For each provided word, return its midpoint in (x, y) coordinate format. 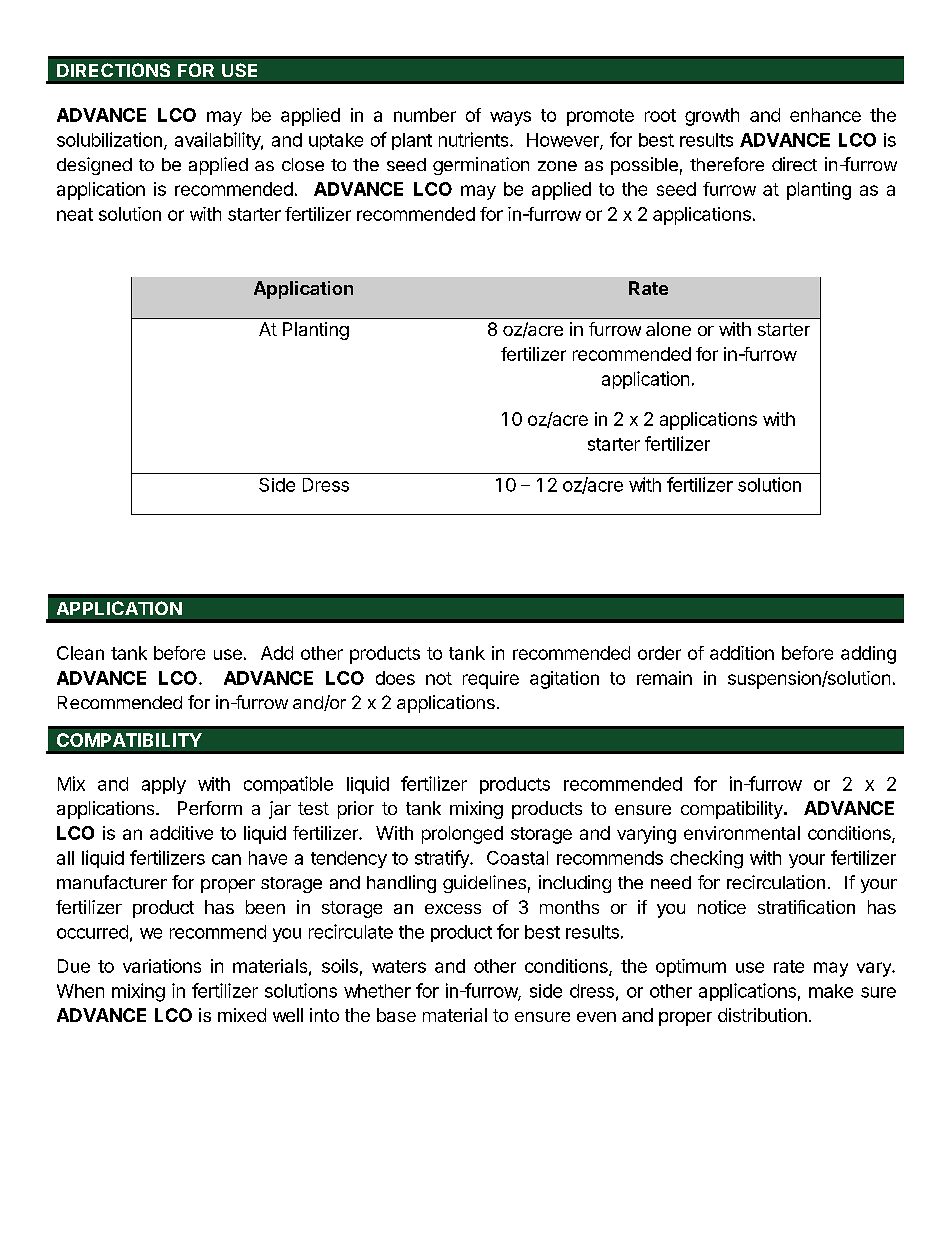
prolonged (462, 835)
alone (668, 329)
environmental (742, 833)
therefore (727, 164)
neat (75, 214)
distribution (762, 1015)
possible (644, 166)
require (491, 680)
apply (164, 785)
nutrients (475, 139)
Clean (80, 653)
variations (162, 966)
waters (399, 966)
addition (742, 653)
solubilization (109, 139)
